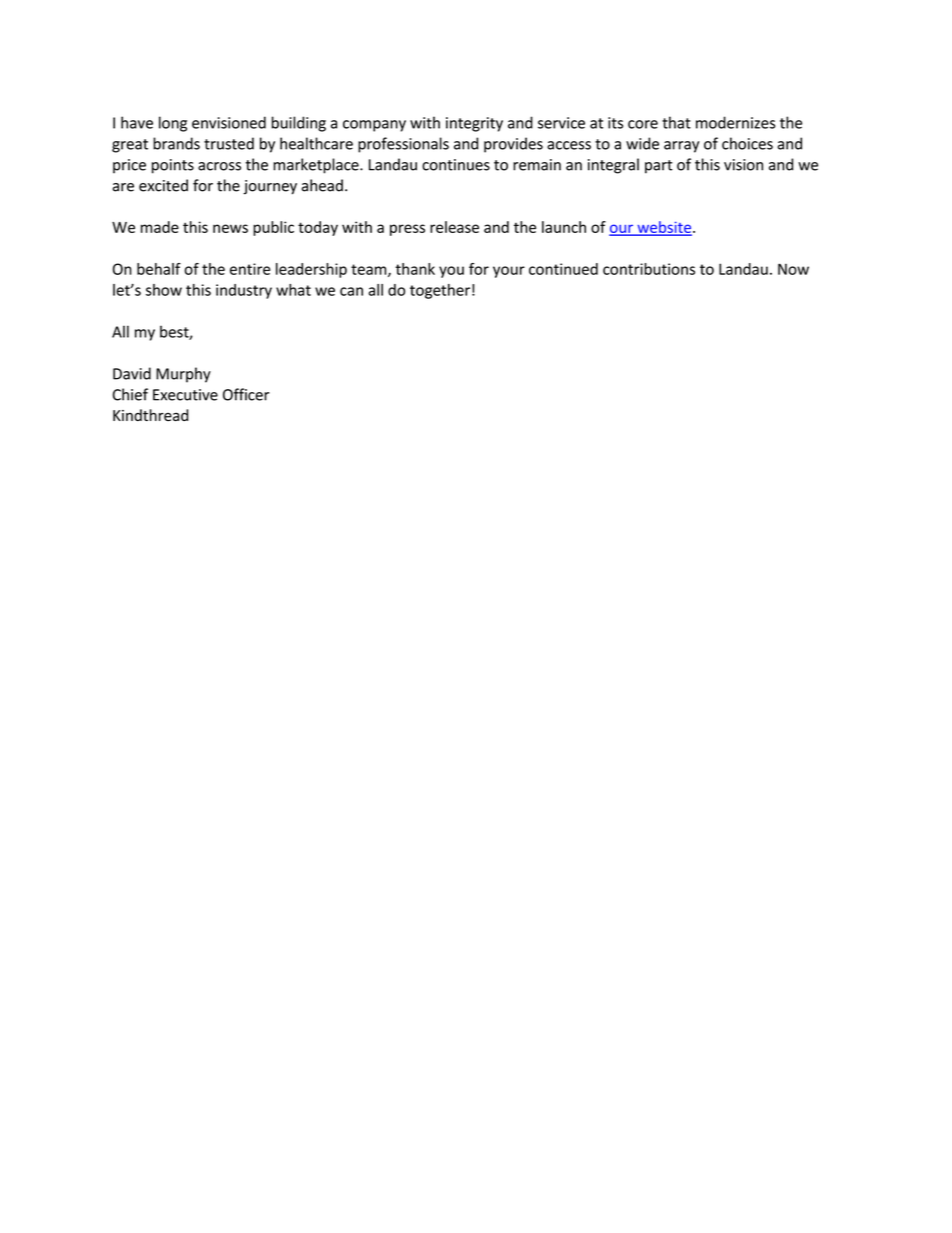  What do you see at coordinates (454, 227) in the document?
I see `release` at bounding box center [454, 227].
